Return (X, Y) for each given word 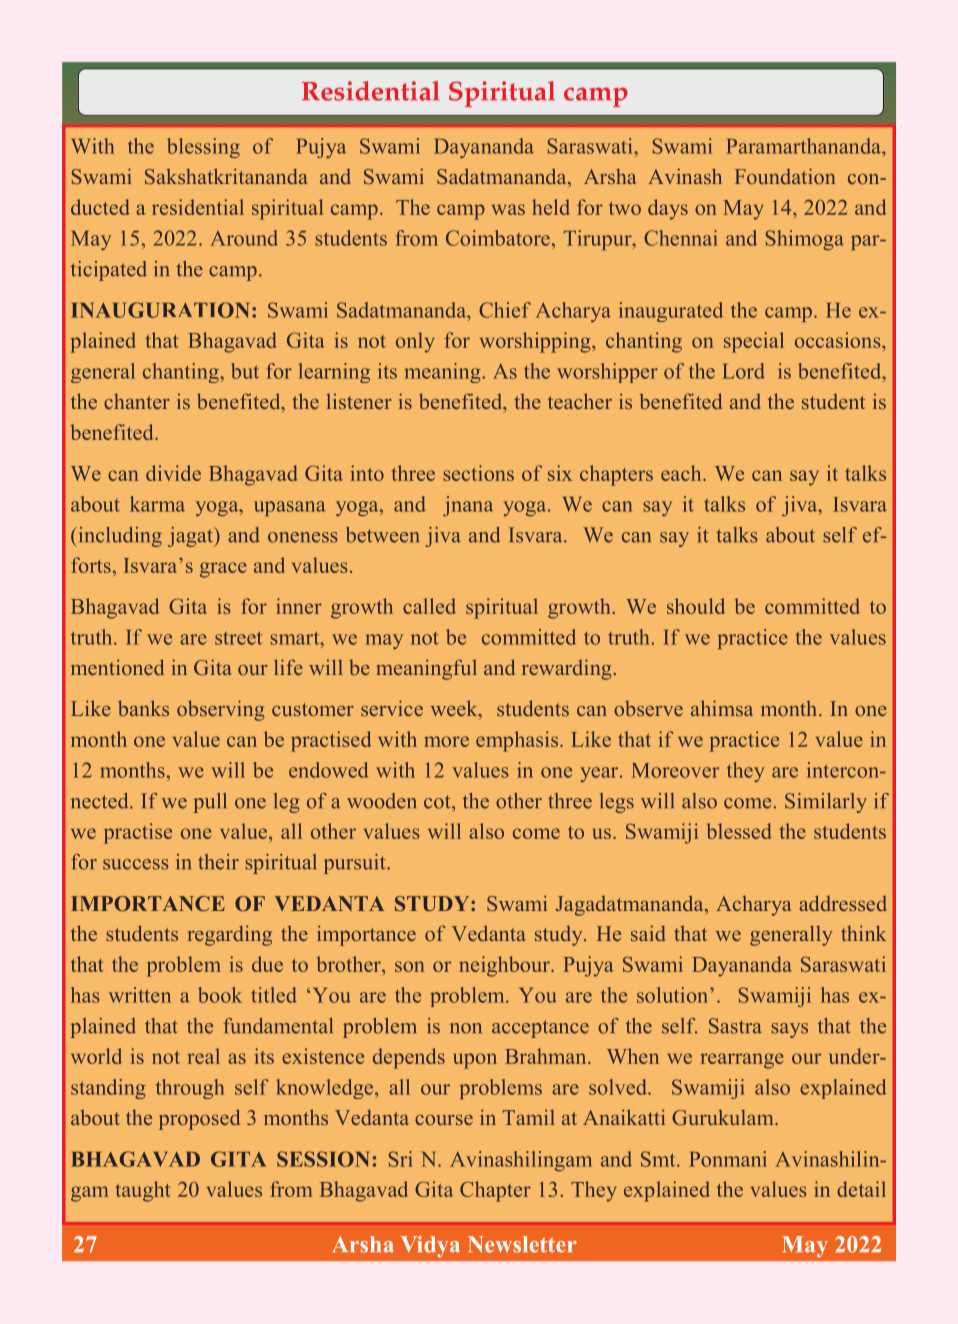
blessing (203, 148)
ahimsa (722, 708)
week (455, 708)
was (508, 209)
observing (220, 710)
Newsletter (522, 1244)
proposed (199, 1119)
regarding (230, 935)
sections (478, 473)
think (863, 933)
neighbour (505, 966)
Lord (743, 371)
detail (861, 1189)
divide (173, 473)
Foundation (785, 176)
